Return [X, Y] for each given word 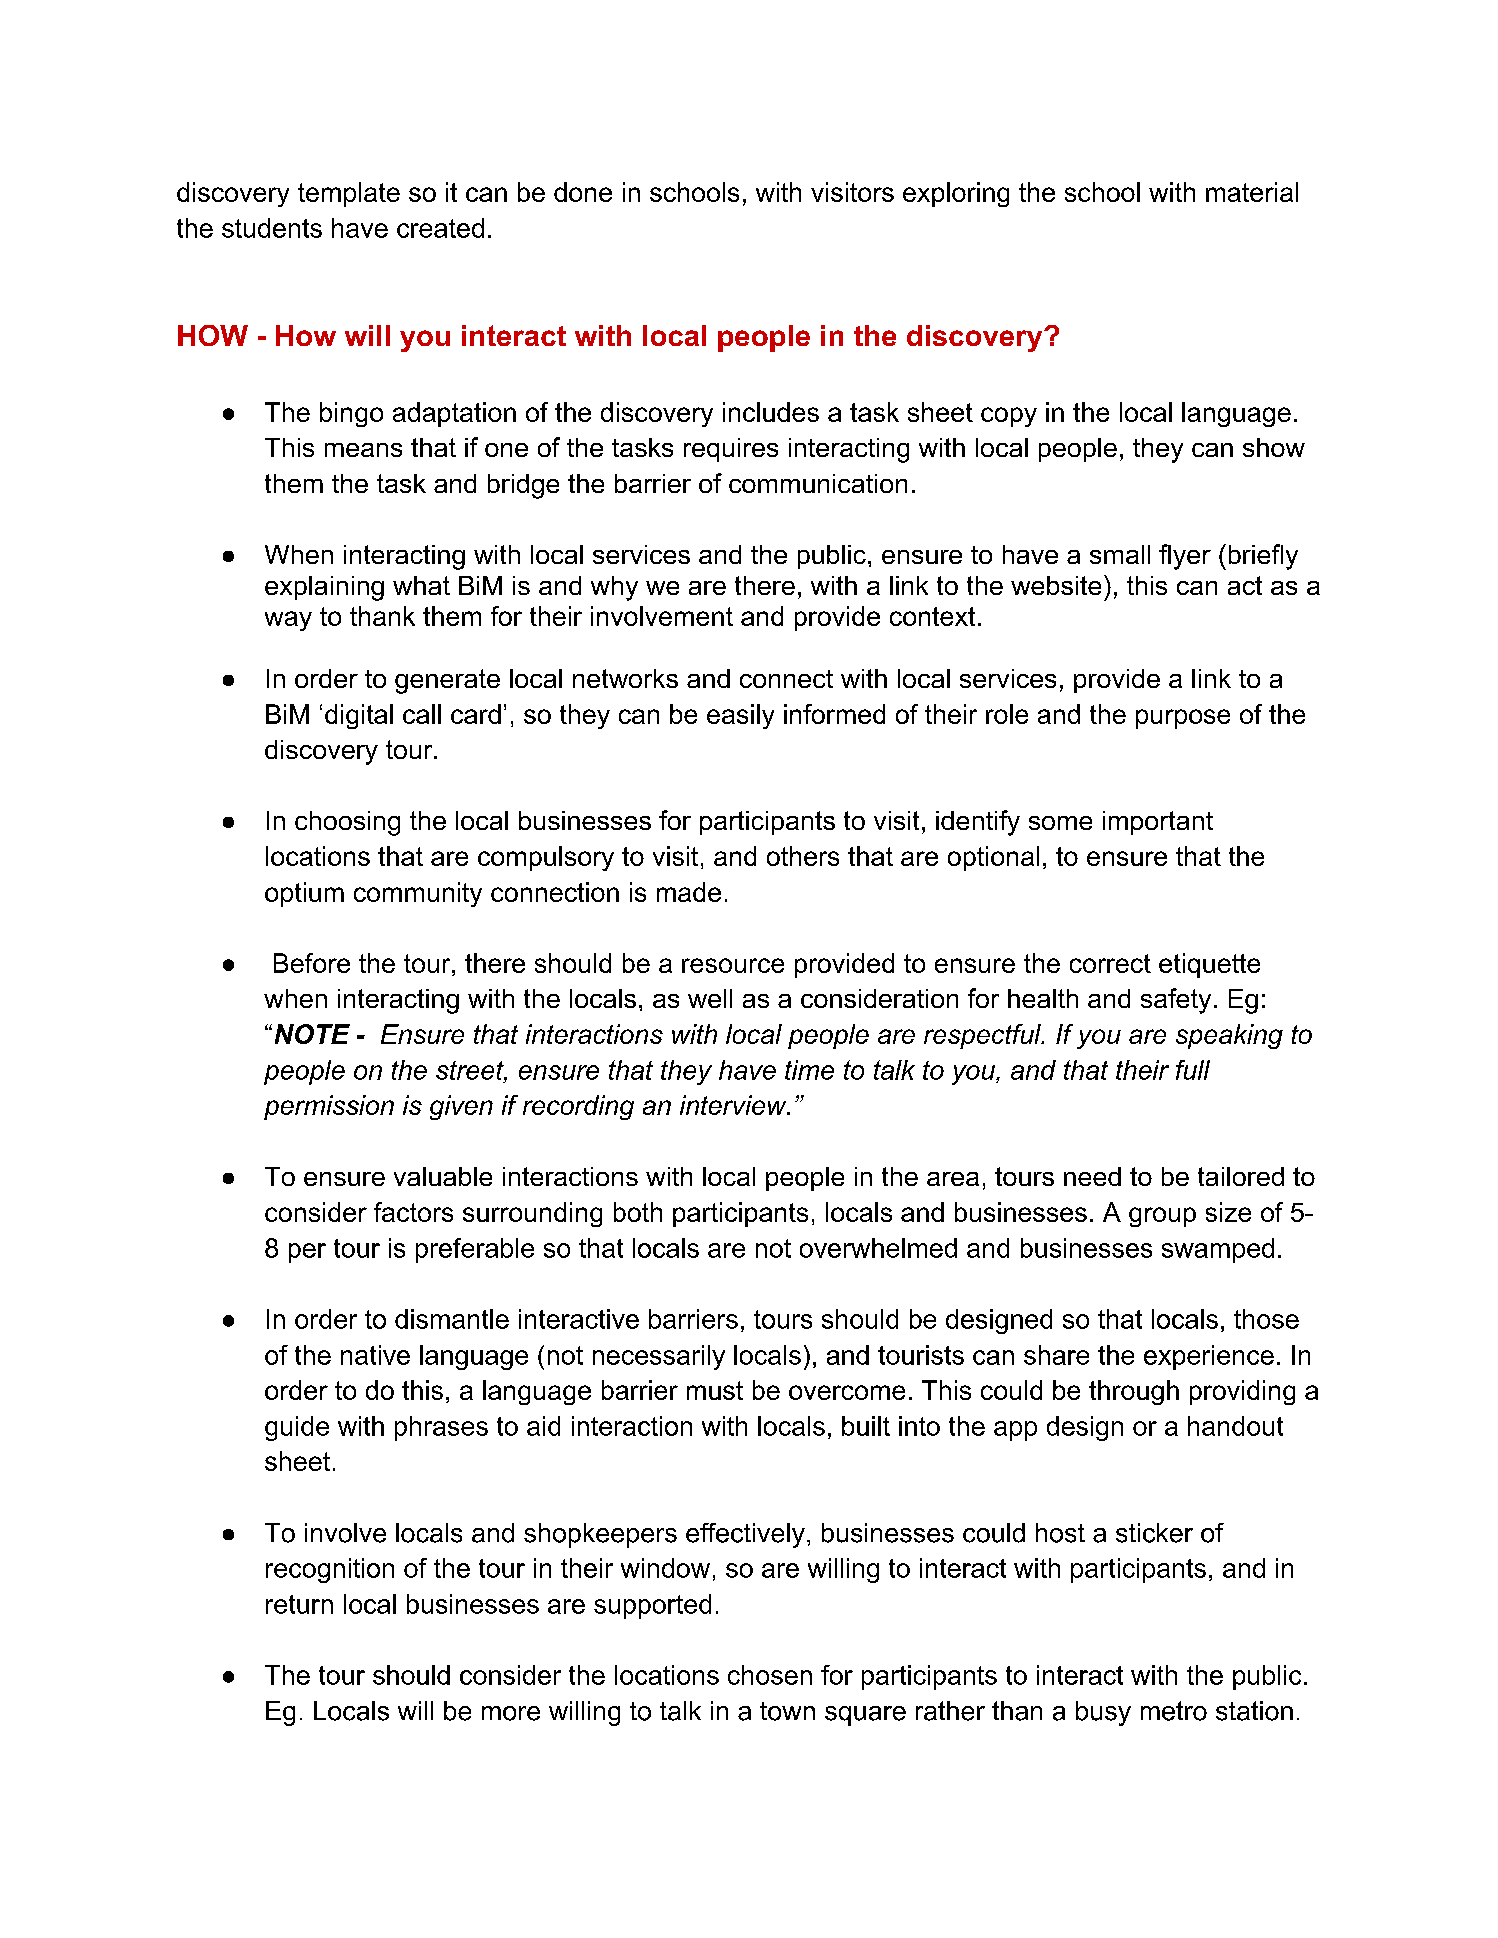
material [1252, 192]
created [440, 228]
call [422, 714]
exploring [956, 194]
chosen [770, 1675]
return [299, 1604]
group [1162, 1217]
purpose [1183, 719]
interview [734, 1105]
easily [740, 716]
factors [413, 1212]
